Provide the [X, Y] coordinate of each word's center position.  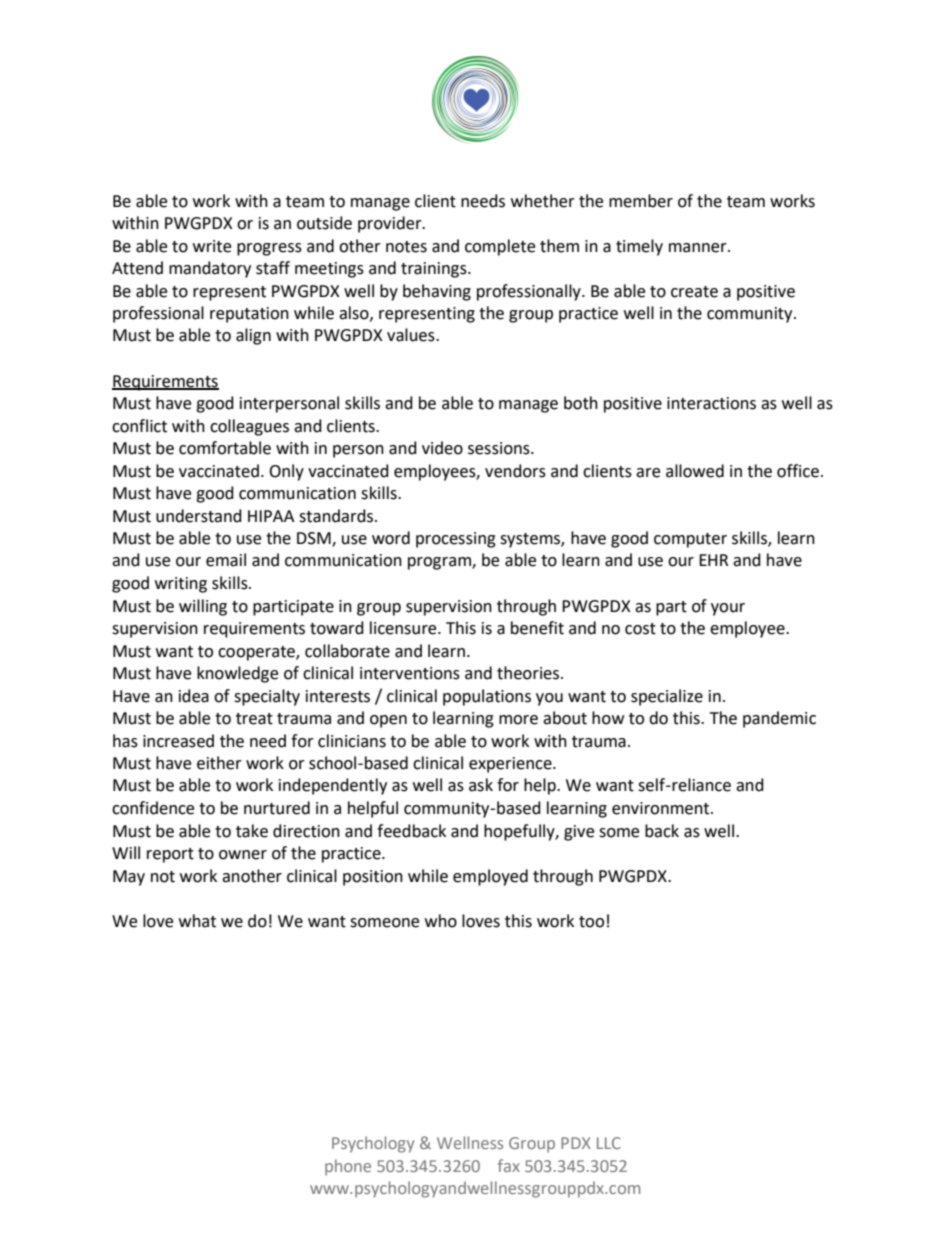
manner [699, 248]
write [212, 246]
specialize [667, 697]
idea [194, 696]
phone [348, 1167]
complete [500, 247]
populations [487, 697]
